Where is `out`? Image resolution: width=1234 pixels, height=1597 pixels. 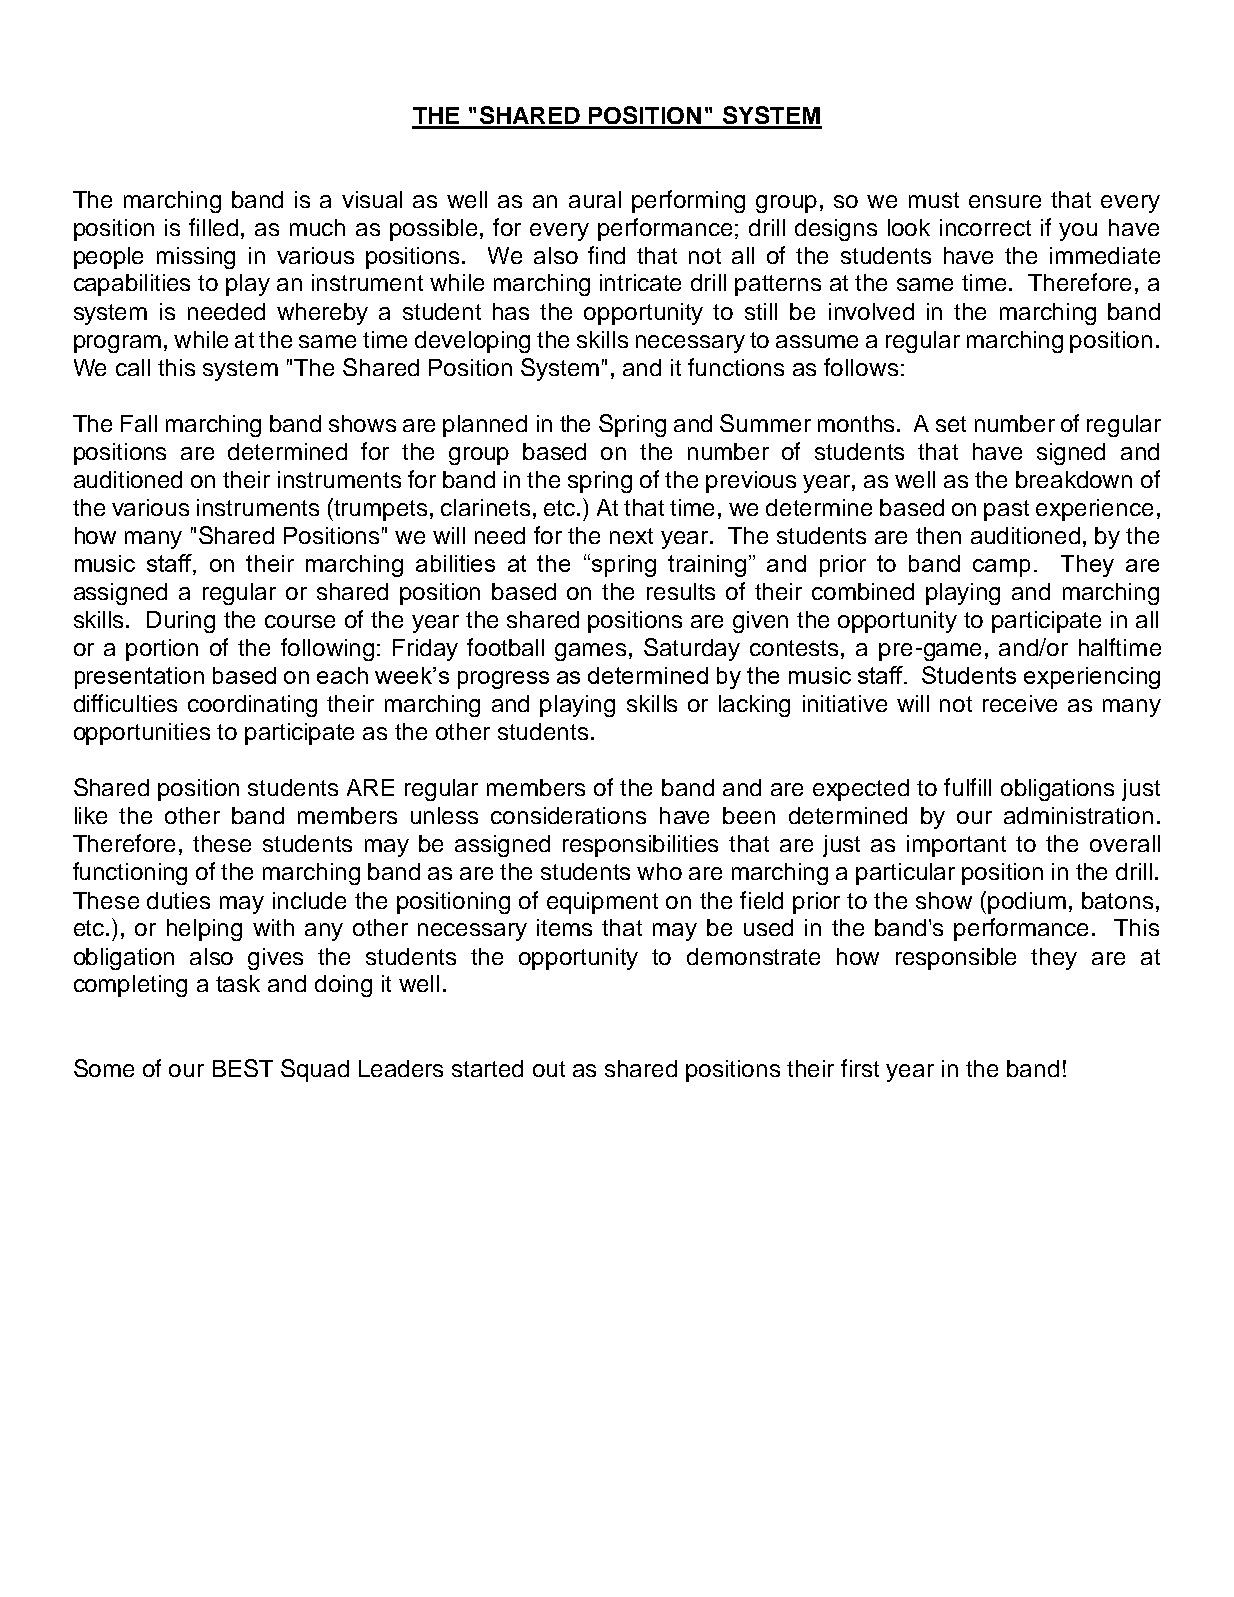 out is located at coordinates (549, 1069).
